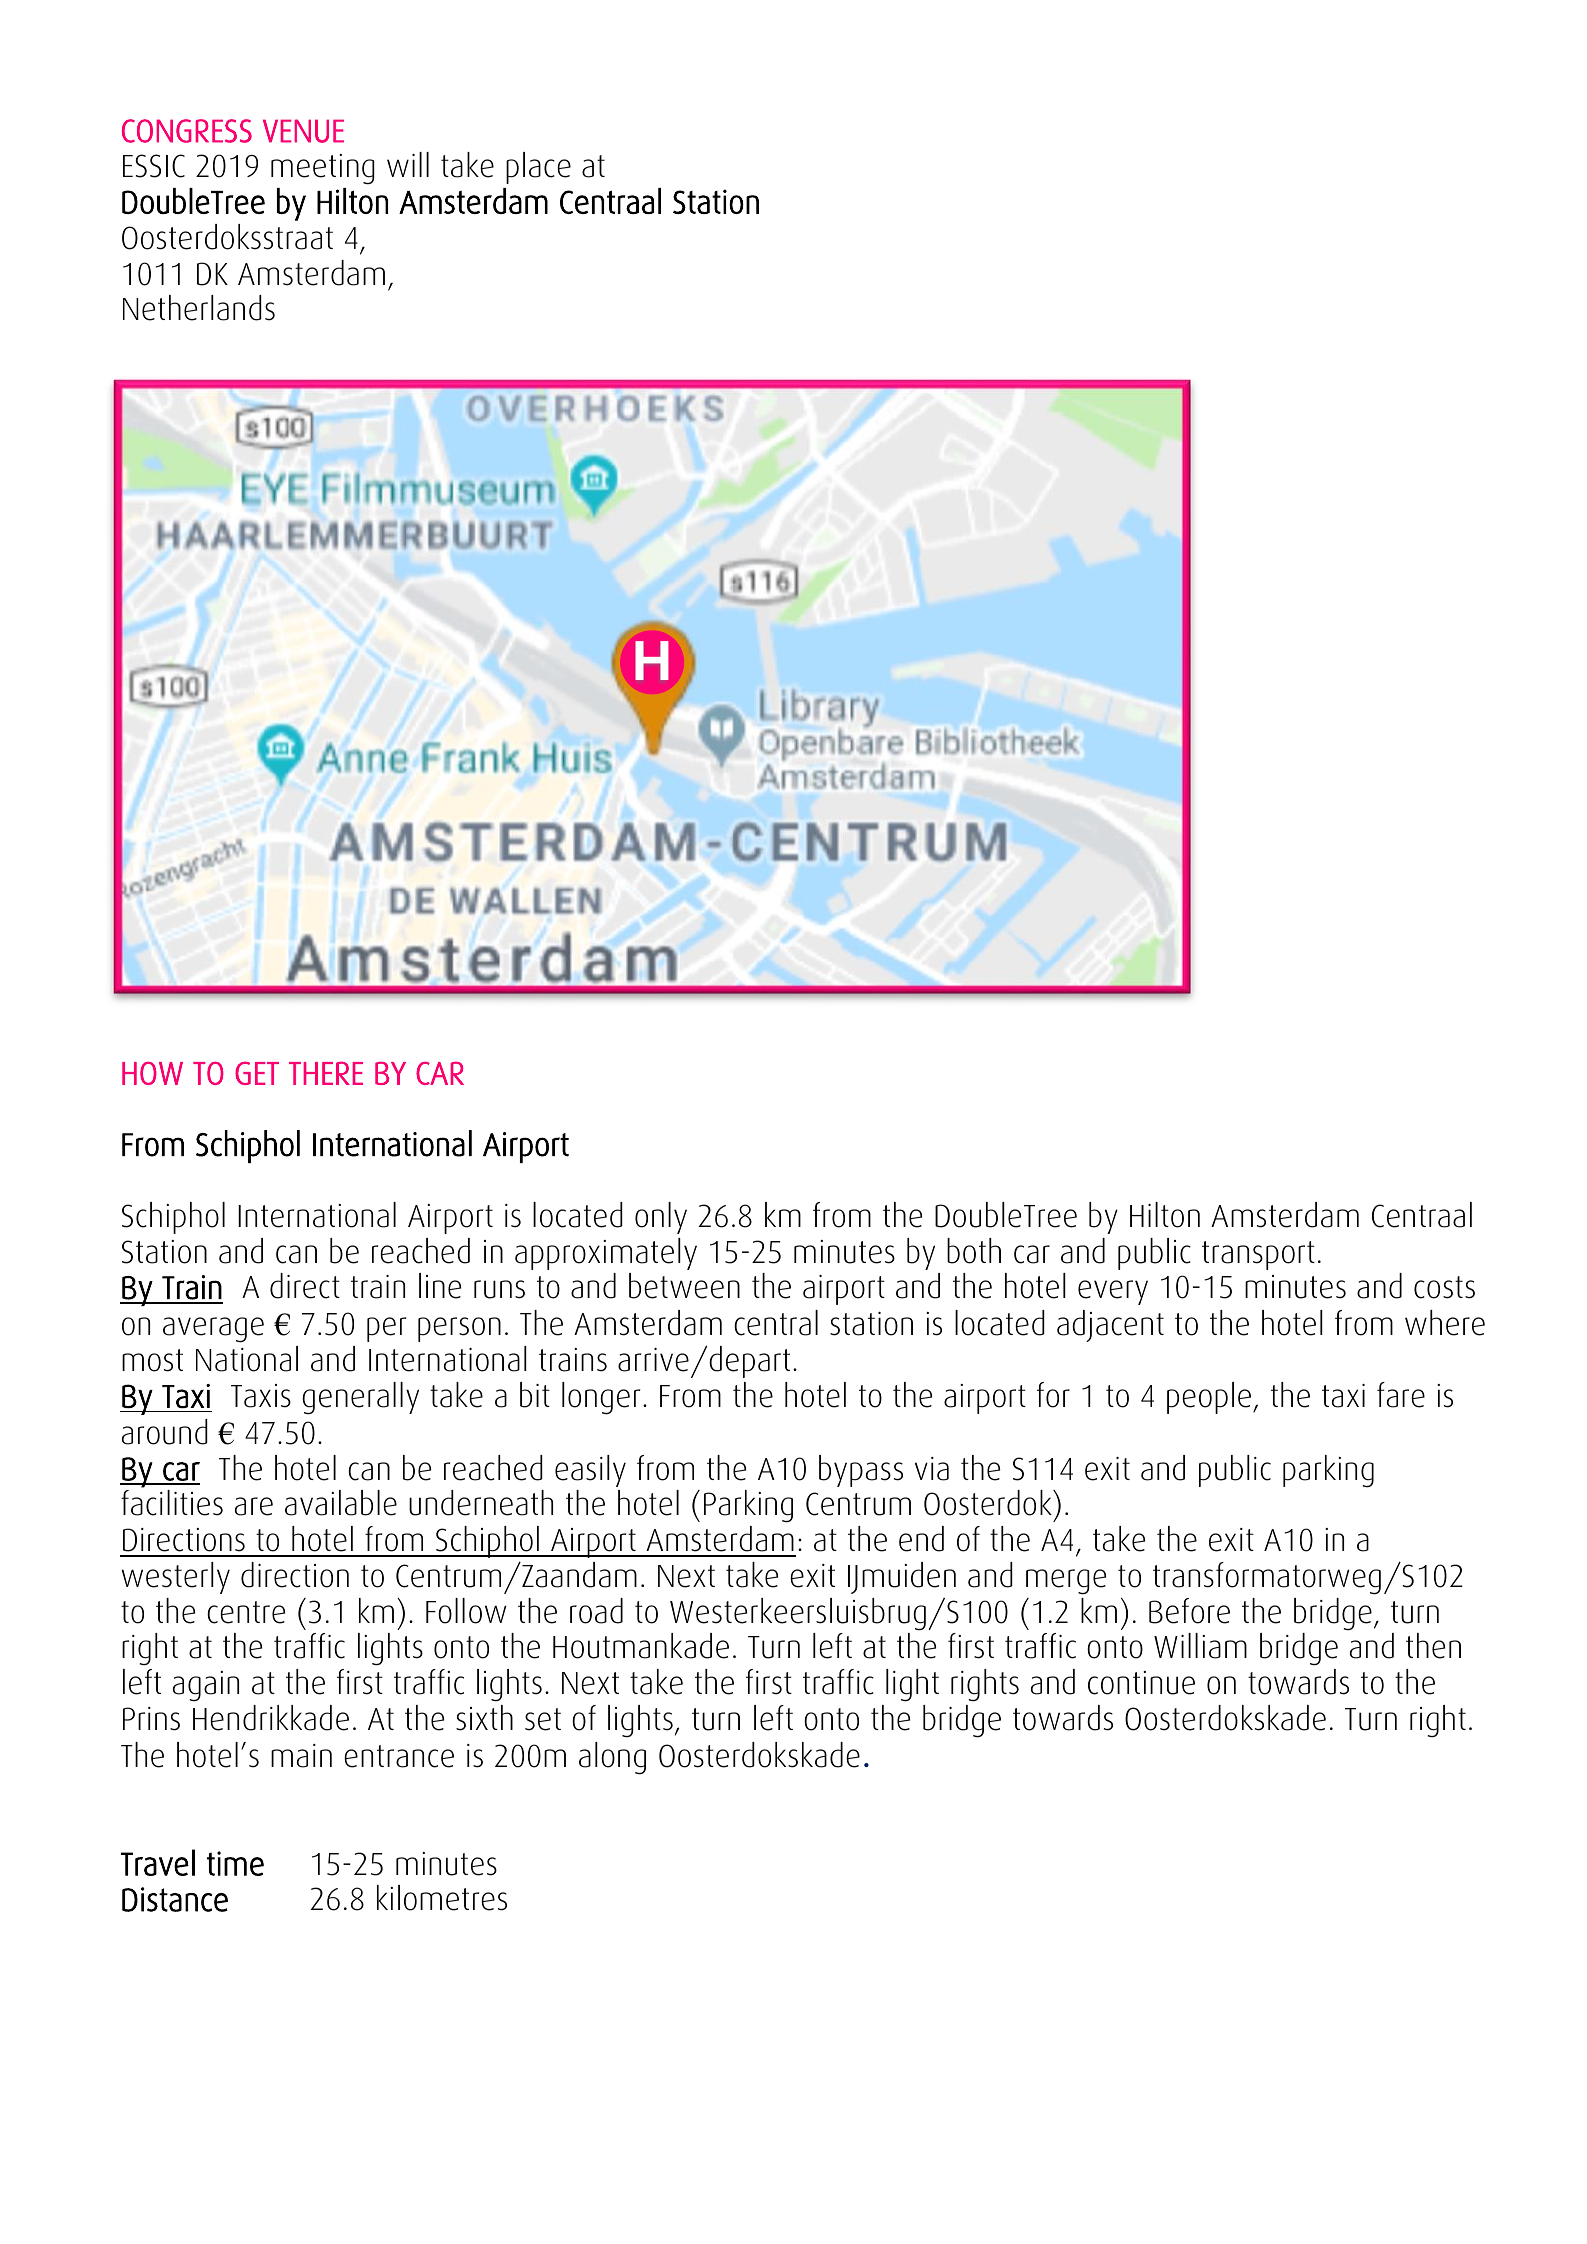 Image resolution: width=1587 pixels, height=2244 pixels. I want to click on place, so click(538, 168).
